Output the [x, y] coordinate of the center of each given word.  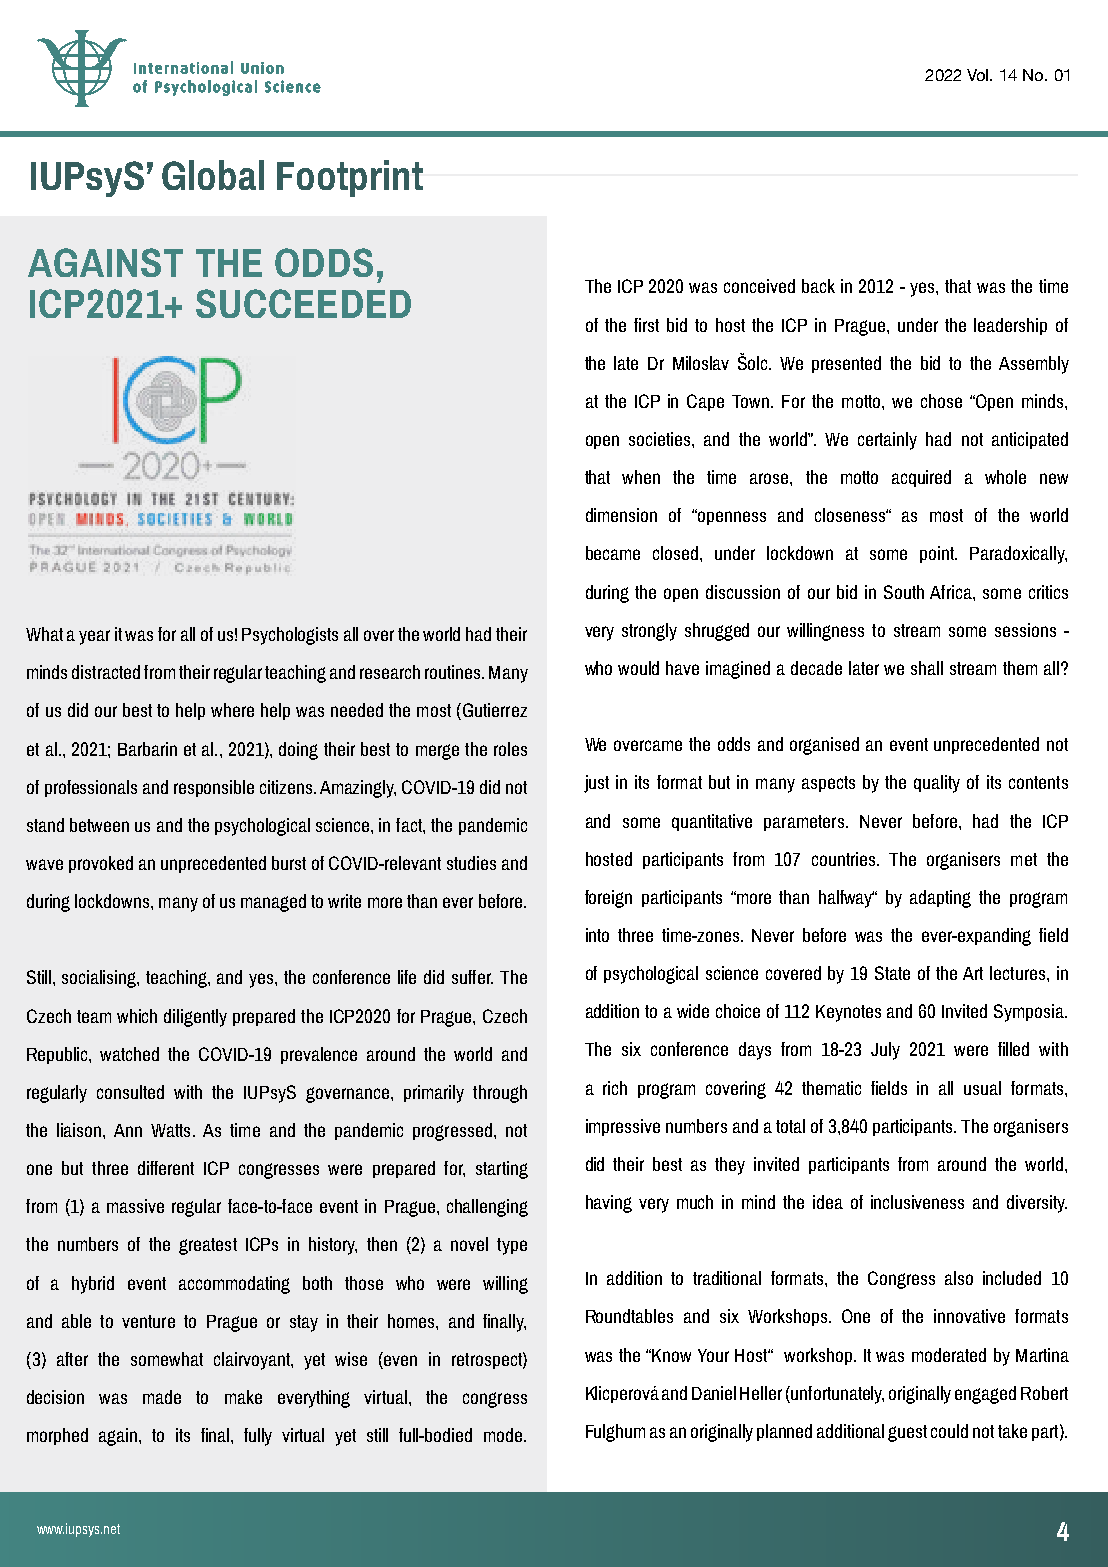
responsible [214, 788]
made [162, 1397]
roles [510, 749]
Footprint [350, 178]
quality [937, 784]
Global [213, 175]
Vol [979, 75]
